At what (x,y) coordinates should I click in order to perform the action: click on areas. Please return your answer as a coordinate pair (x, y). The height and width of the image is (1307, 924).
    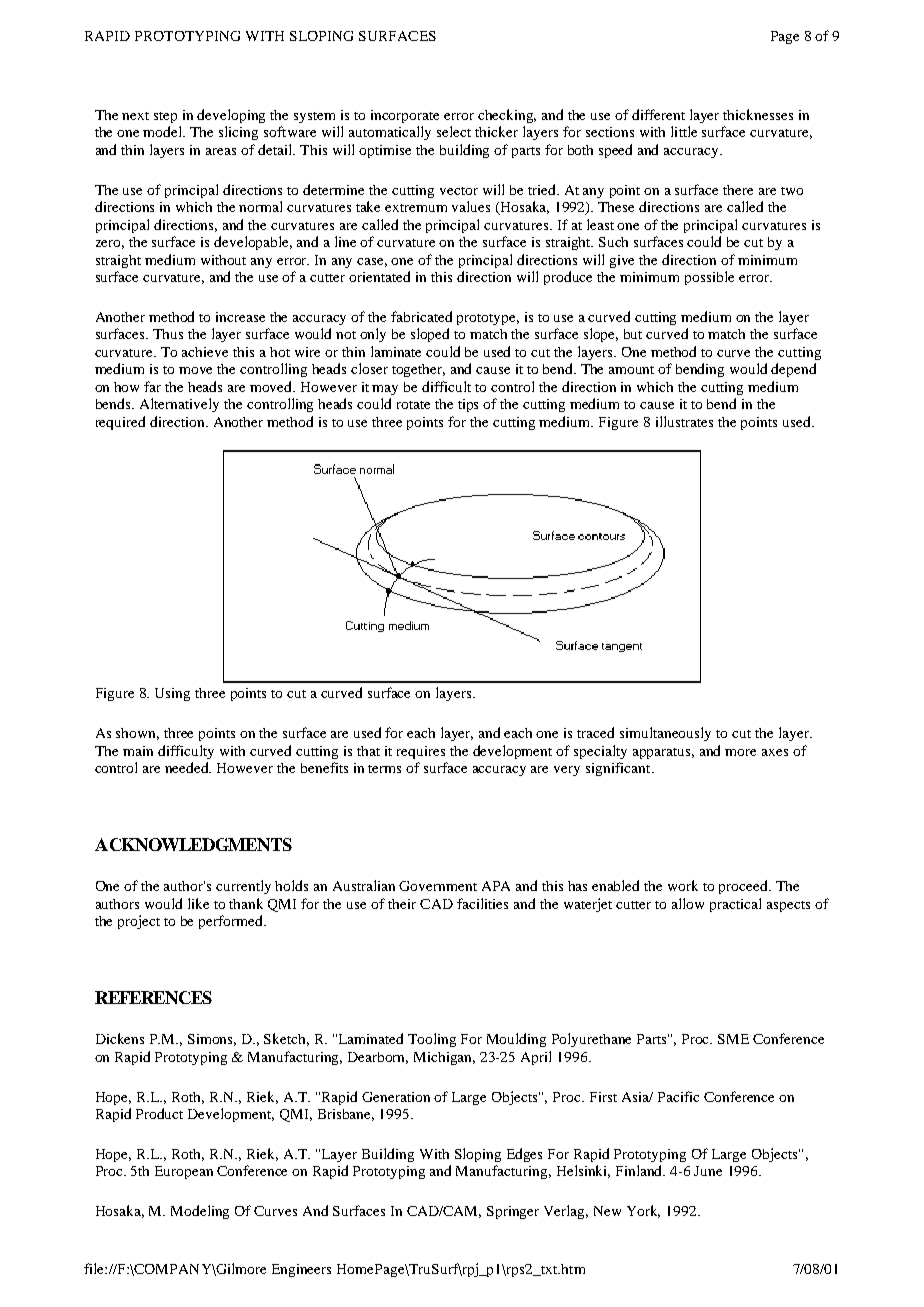
    Looking at the image, I should click on (221, 151).
